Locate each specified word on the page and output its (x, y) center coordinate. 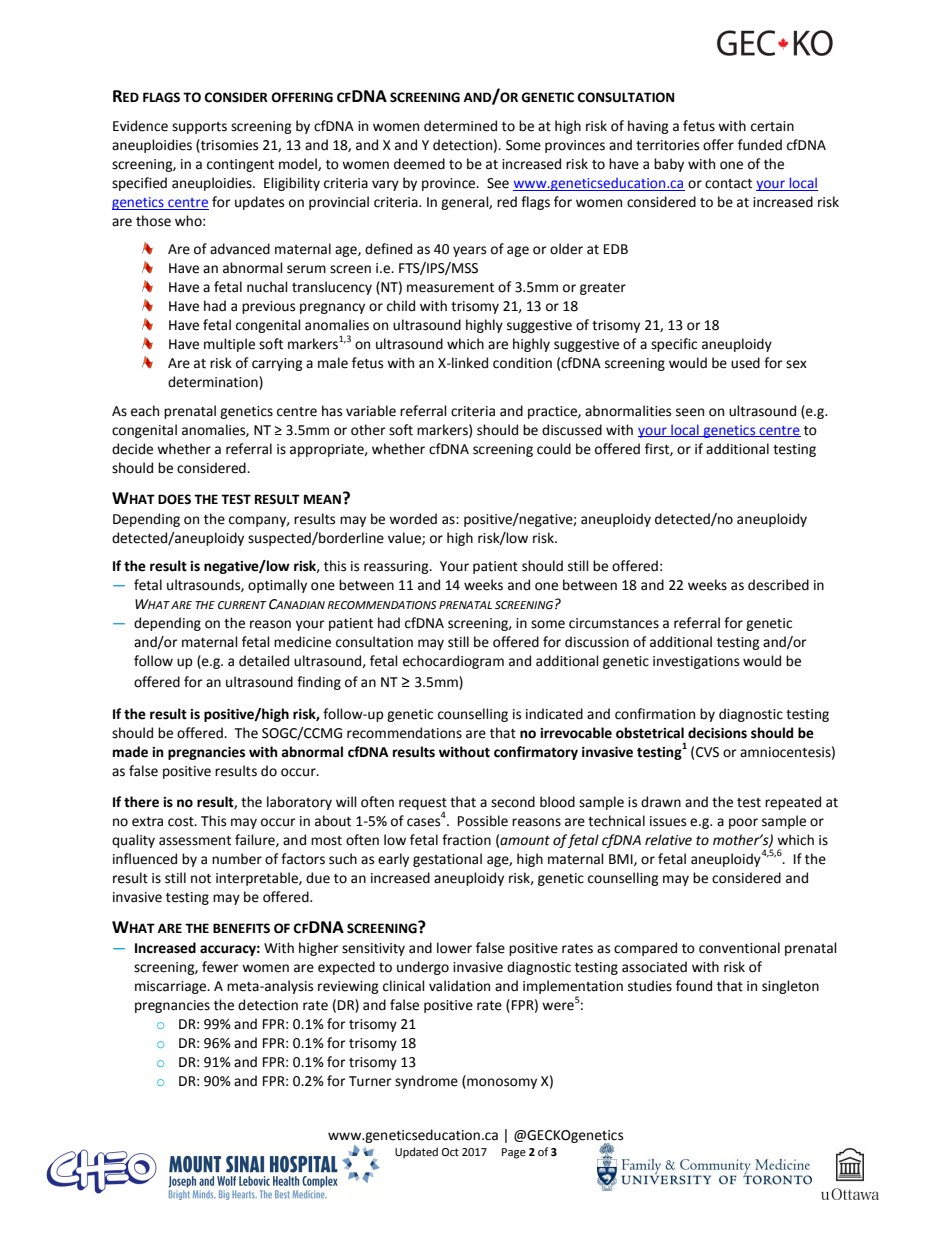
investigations (696, 662)
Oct (450, 1152)
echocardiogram (453, 662)
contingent (240, 165)
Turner (370, 1081)
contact (728, 184)
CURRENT (242, 605)
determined (460, 126)
